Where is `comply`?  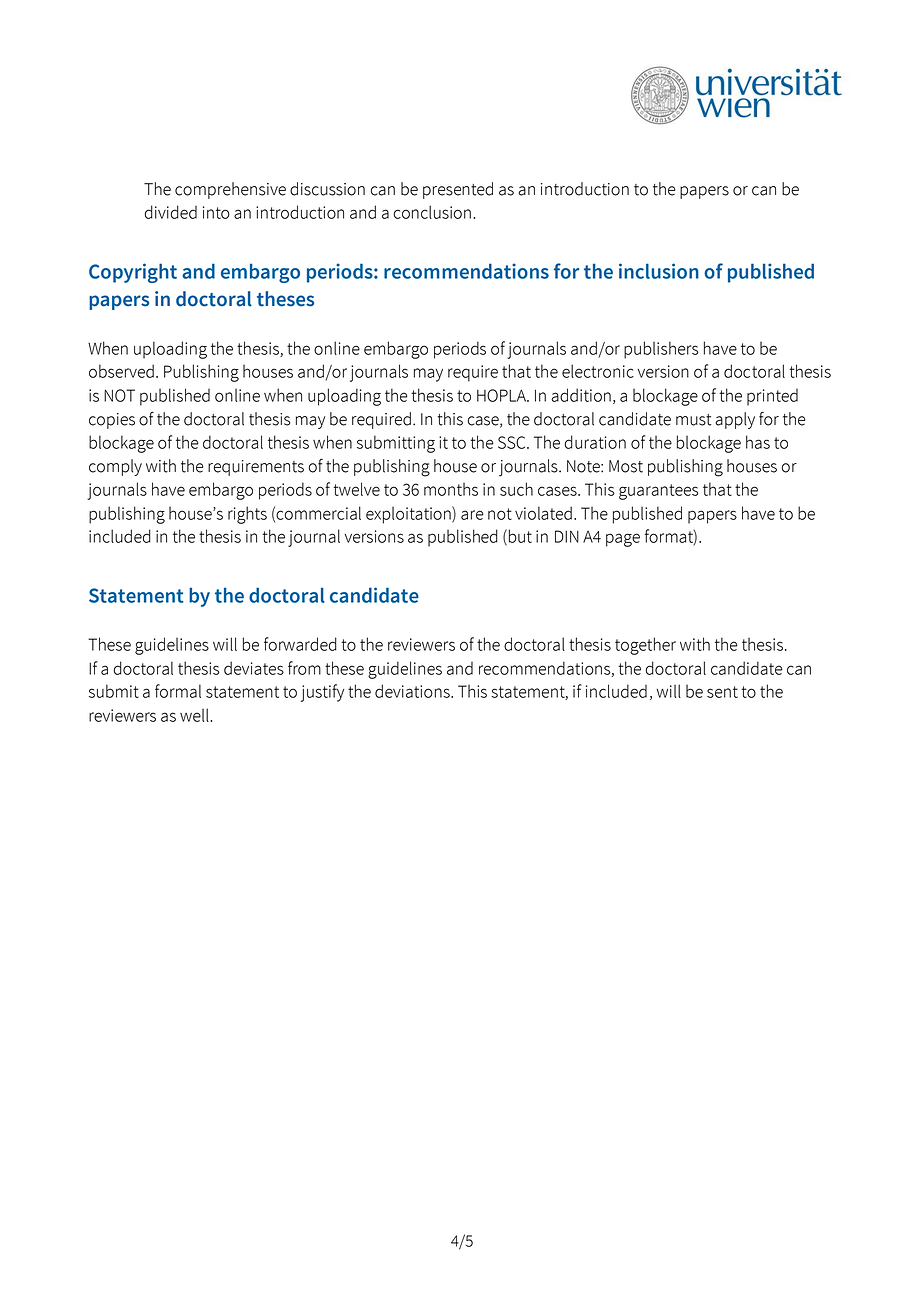
comply is located at coordinates (115, 467).
